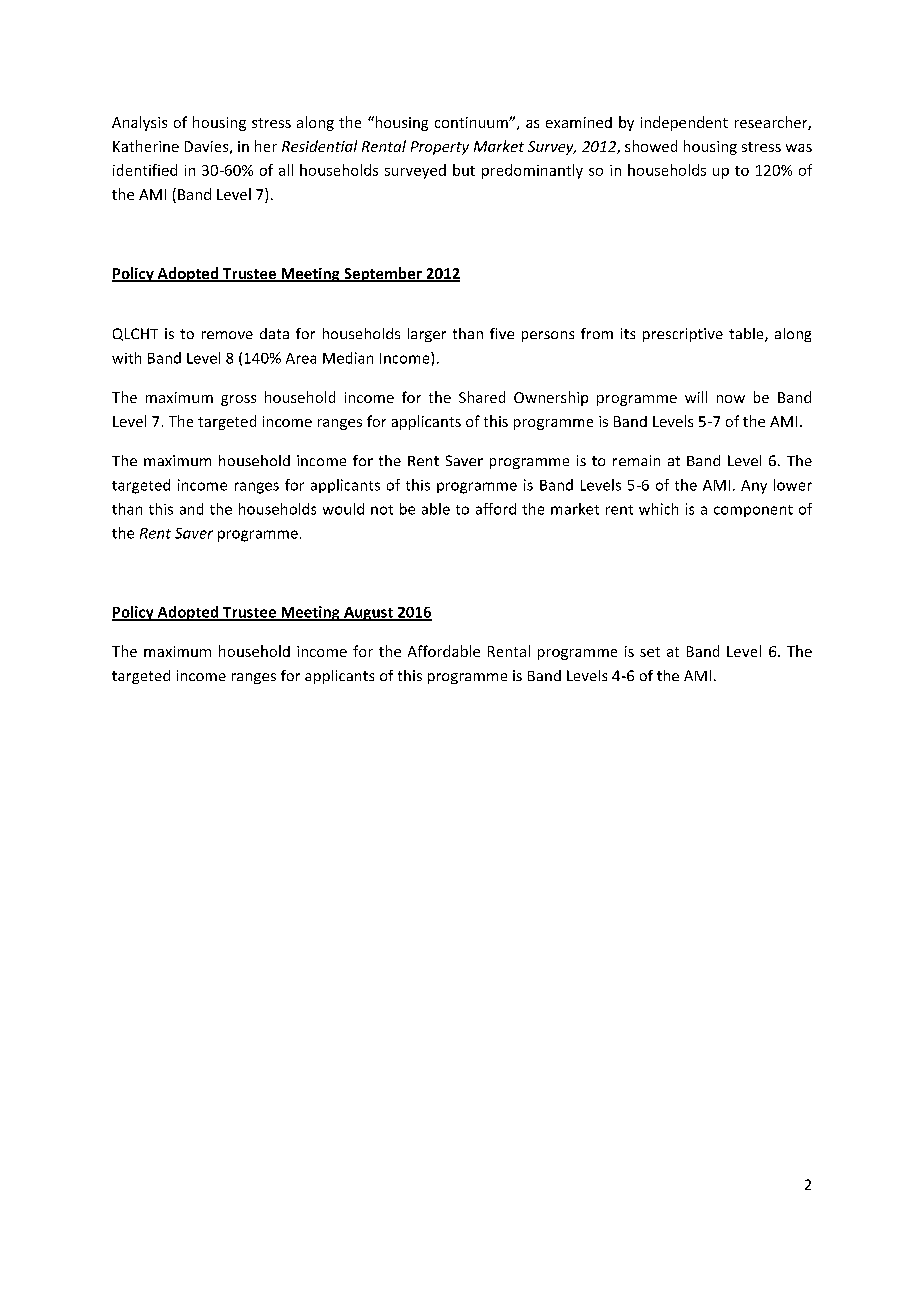 The image size is (924, 1308). I want to click on August, so click(368, 614).
